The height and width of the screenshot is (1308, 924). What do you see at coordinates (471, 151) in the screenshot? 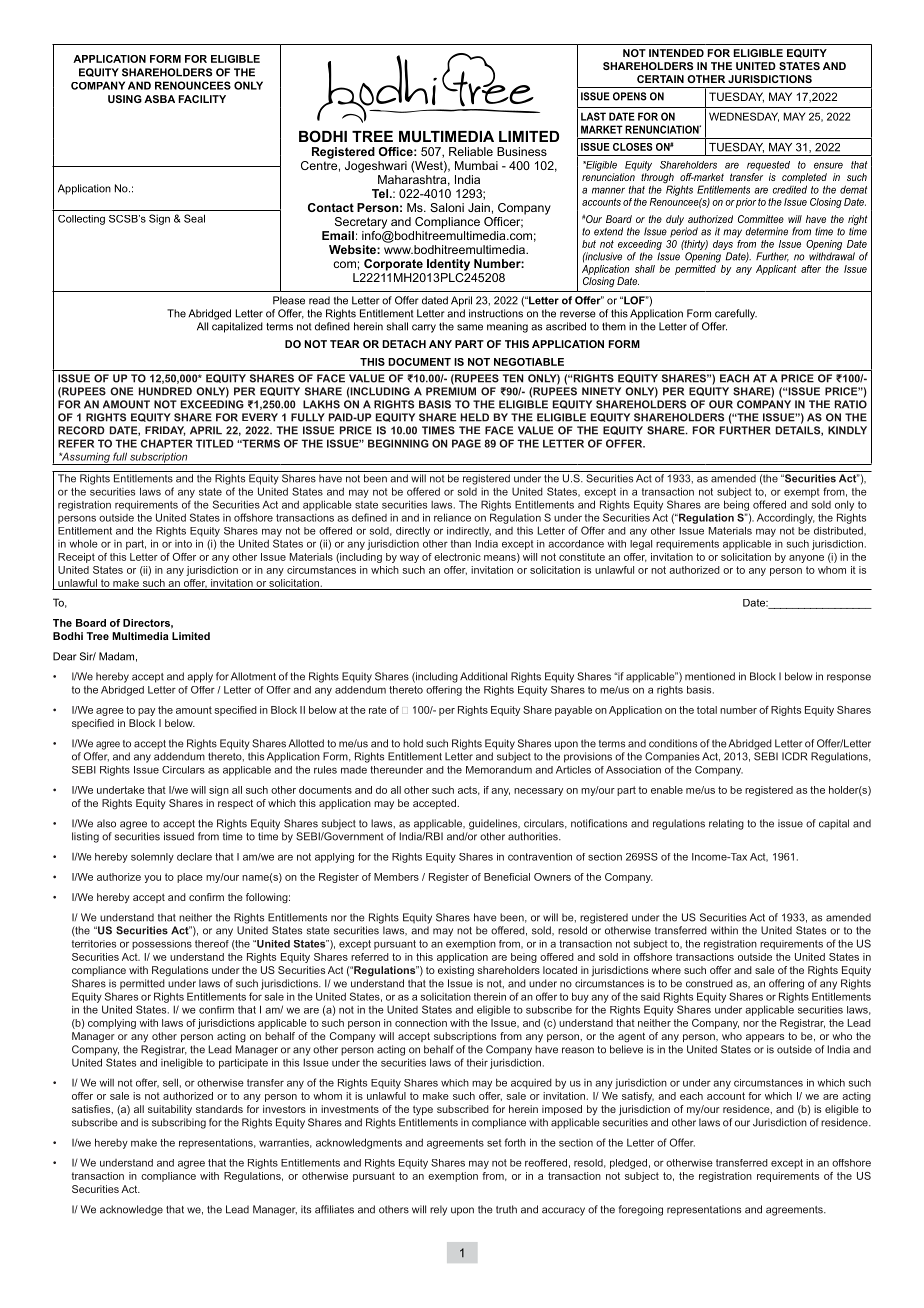
I see `Reliable` at bounding box center [471, 151].
